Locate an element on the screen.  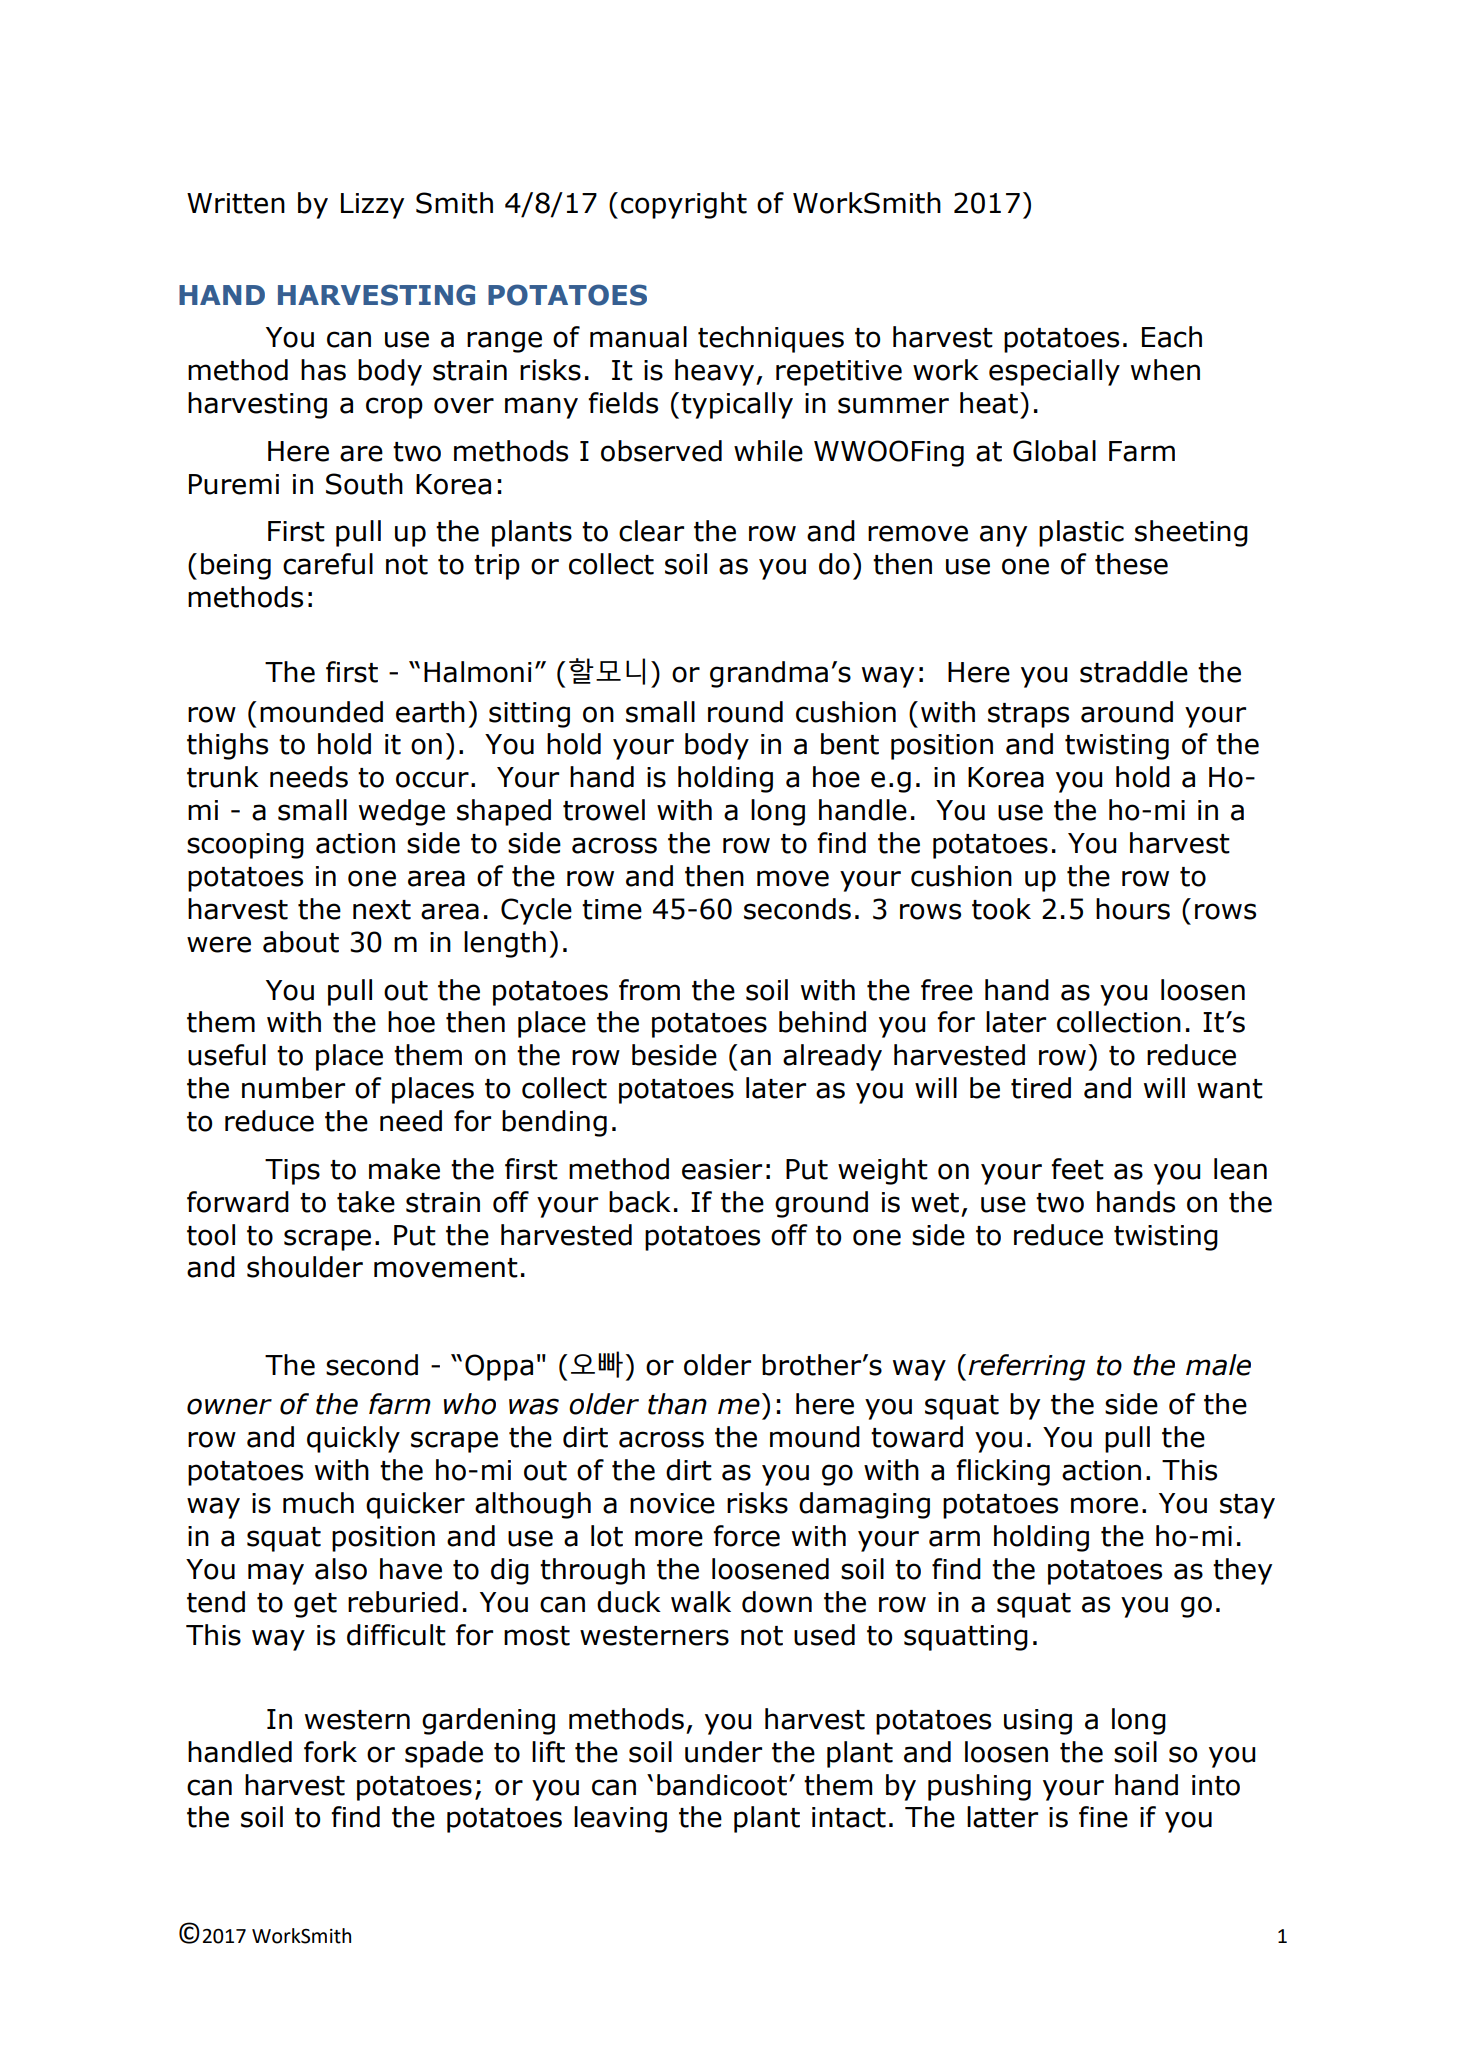
copyright is located at coordinates (684, 205).
